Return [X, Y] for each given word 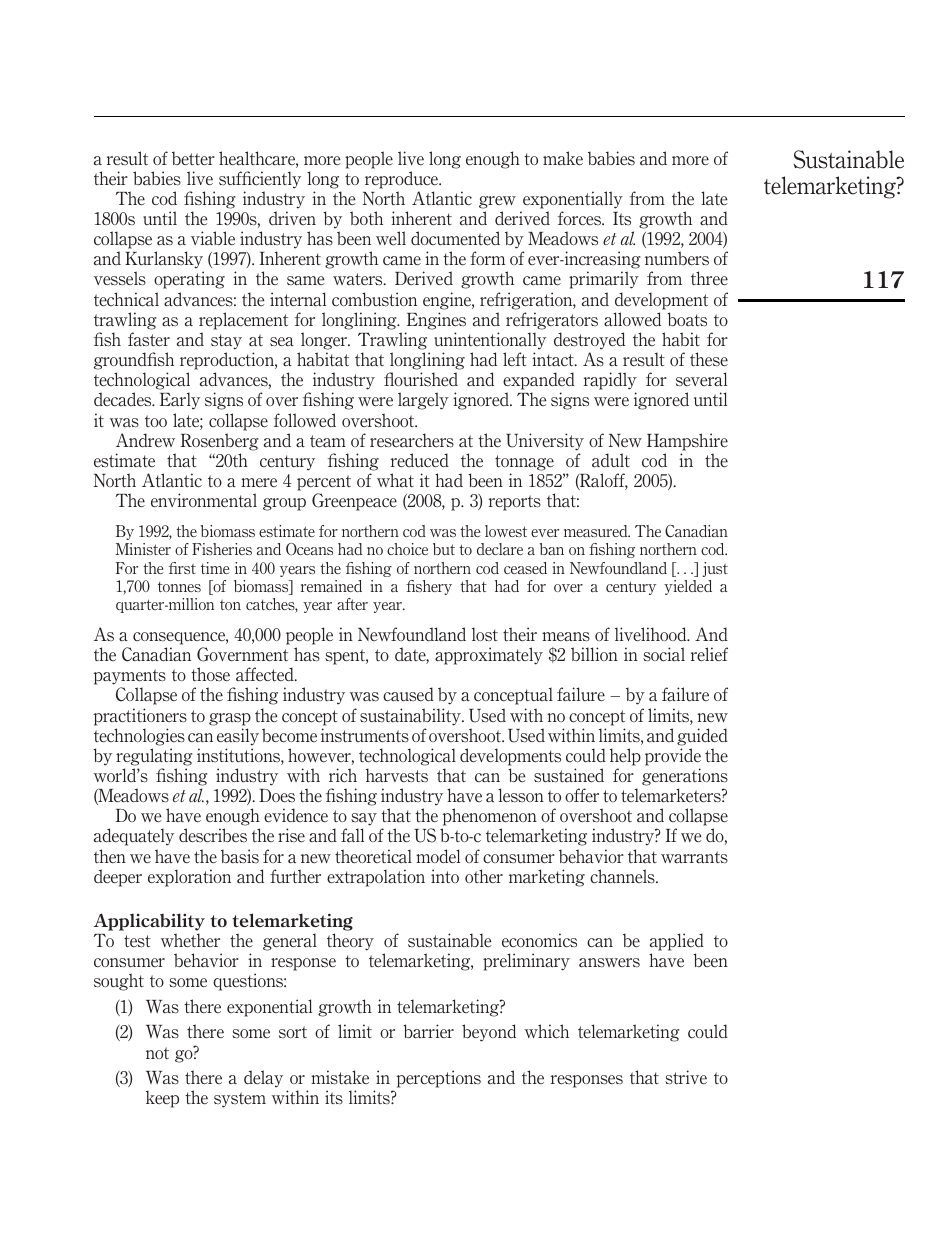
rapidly [610, 382]
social [664, 654]
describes [213, 835]
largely [423, 401]
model [438, 856]
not [157, 1053]
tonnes [179, 587]
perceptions [439, 1079]
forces [581, 218]
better [193, 158]
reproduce [403, 180]
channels [623, 876]
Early [180, 401]
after [352, 604]
